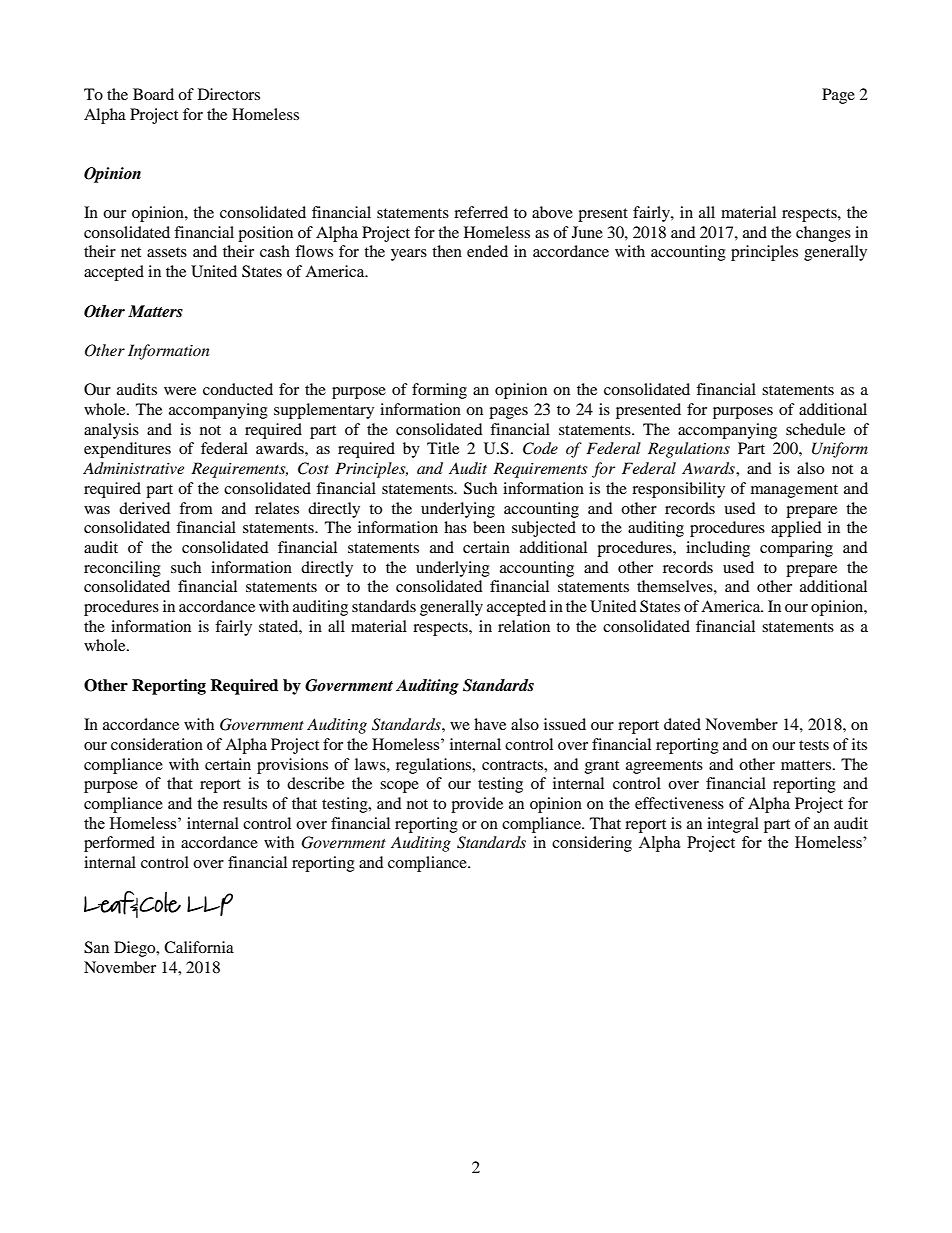  Describe the element at coordinates (524, 626) in the image. I see `relation` at that location.
